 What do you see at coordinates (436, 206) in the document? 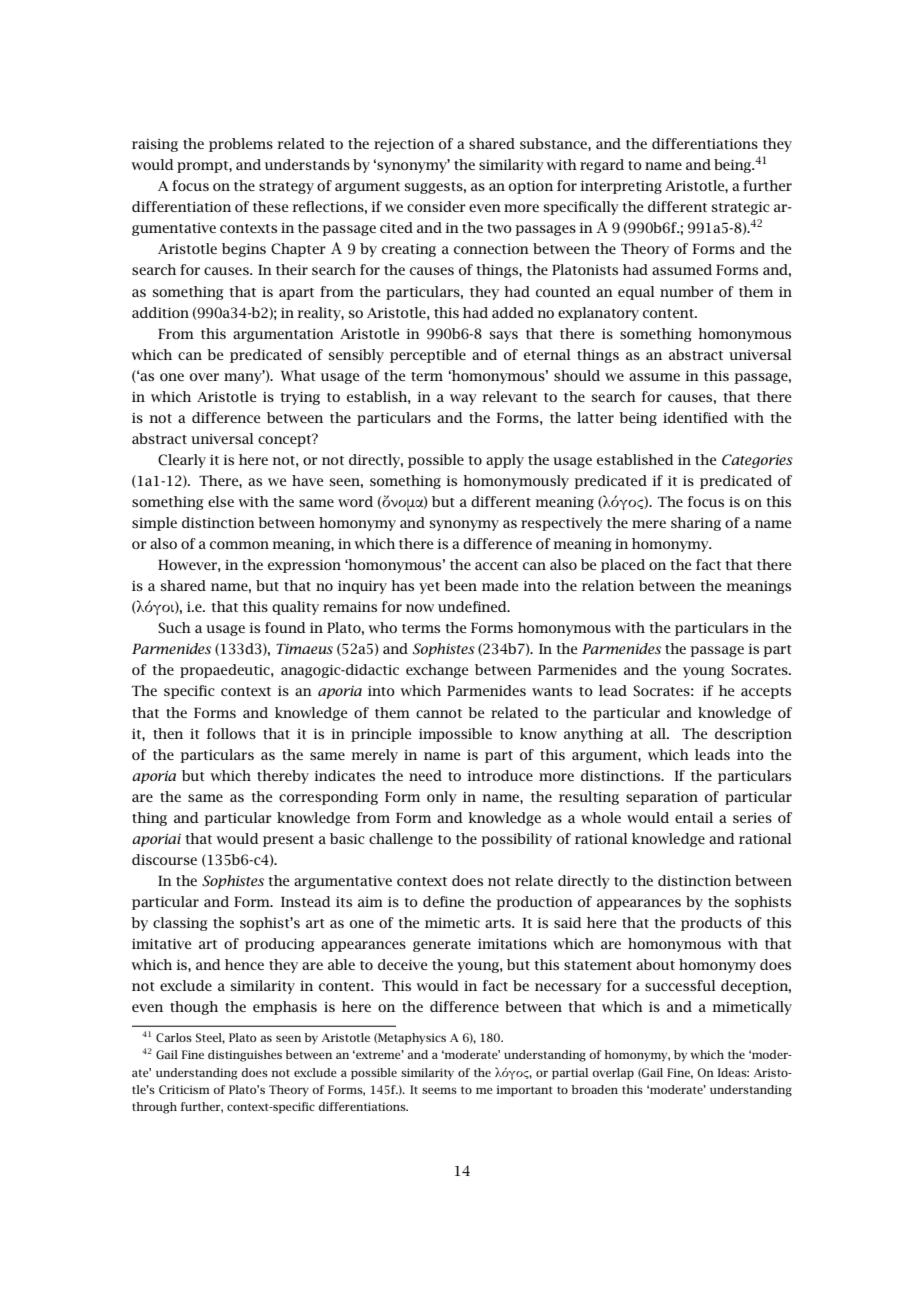
I see `consider` at bounding box center [436, 206].
